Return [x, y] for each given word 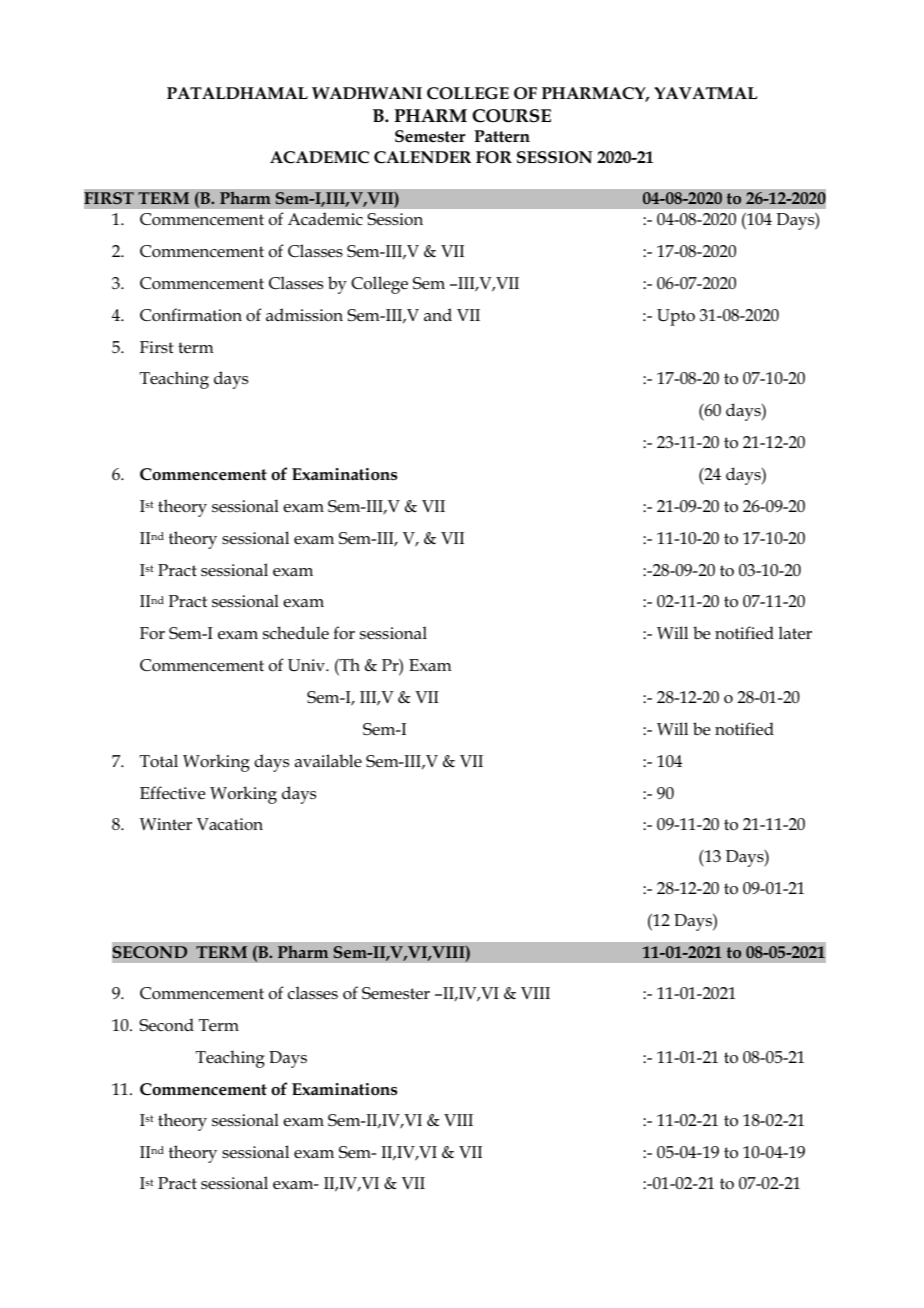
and [438, 314]
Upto [676, 317]
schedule [296, 632]
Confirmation [191, 314]
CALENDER [422, 157]
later [795, 633]
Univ [307, 665]
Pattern [502, 136]
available [328, 760]
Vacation [230, 824]
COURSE [511, 116]
